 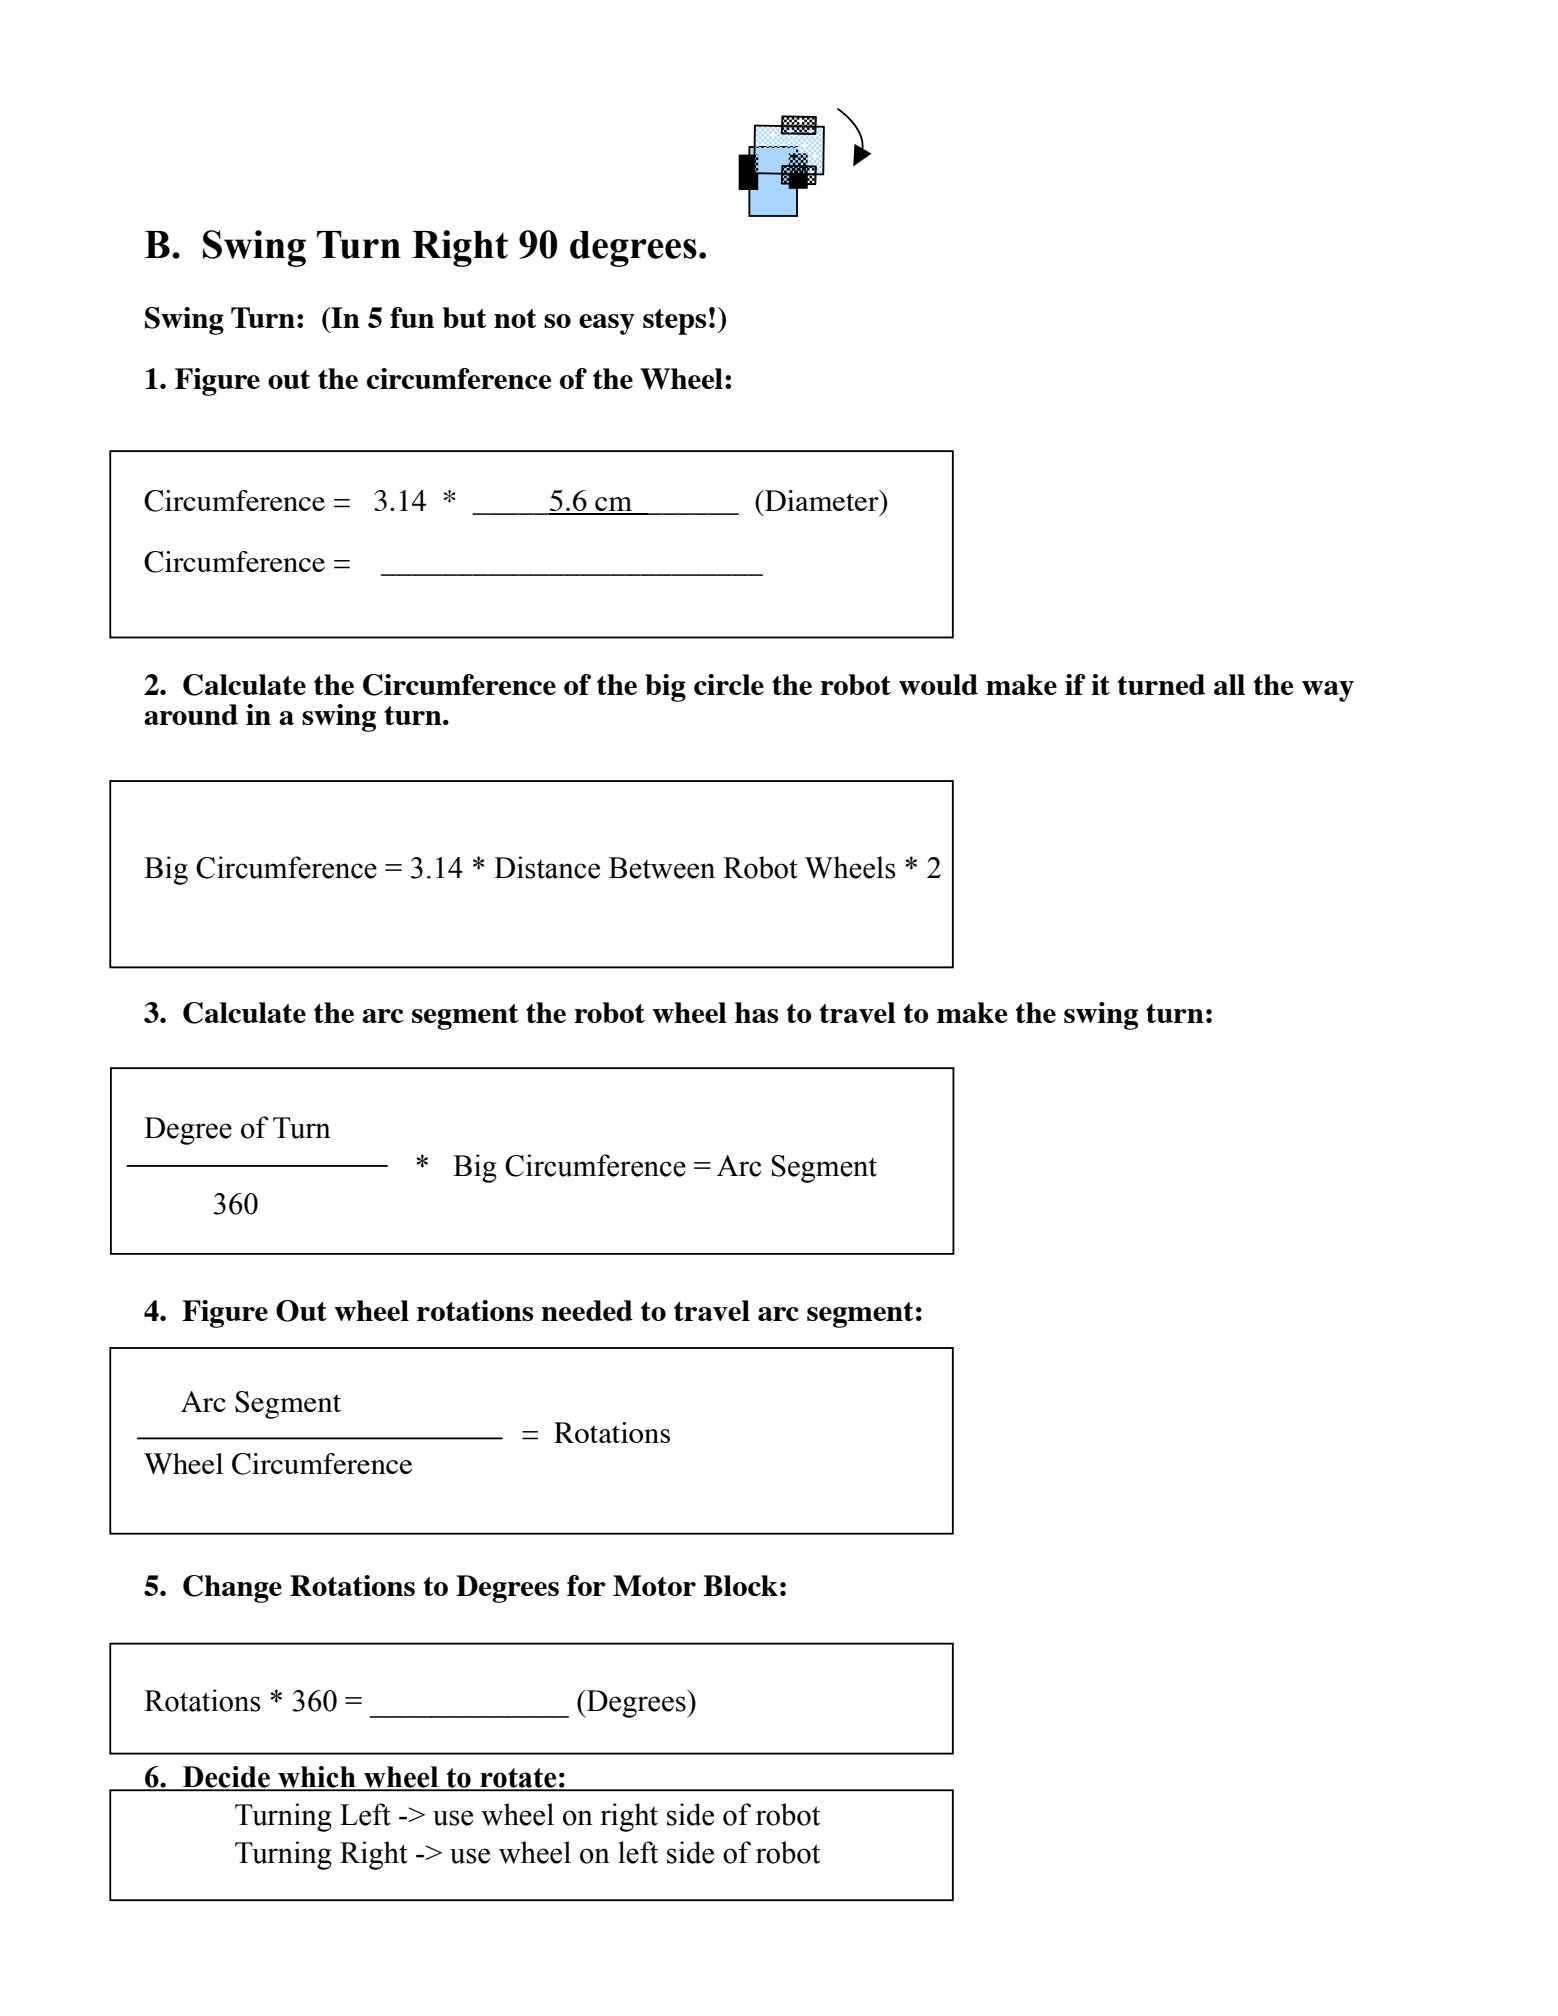 I want to click on all, so click(x=1229, y=684).
